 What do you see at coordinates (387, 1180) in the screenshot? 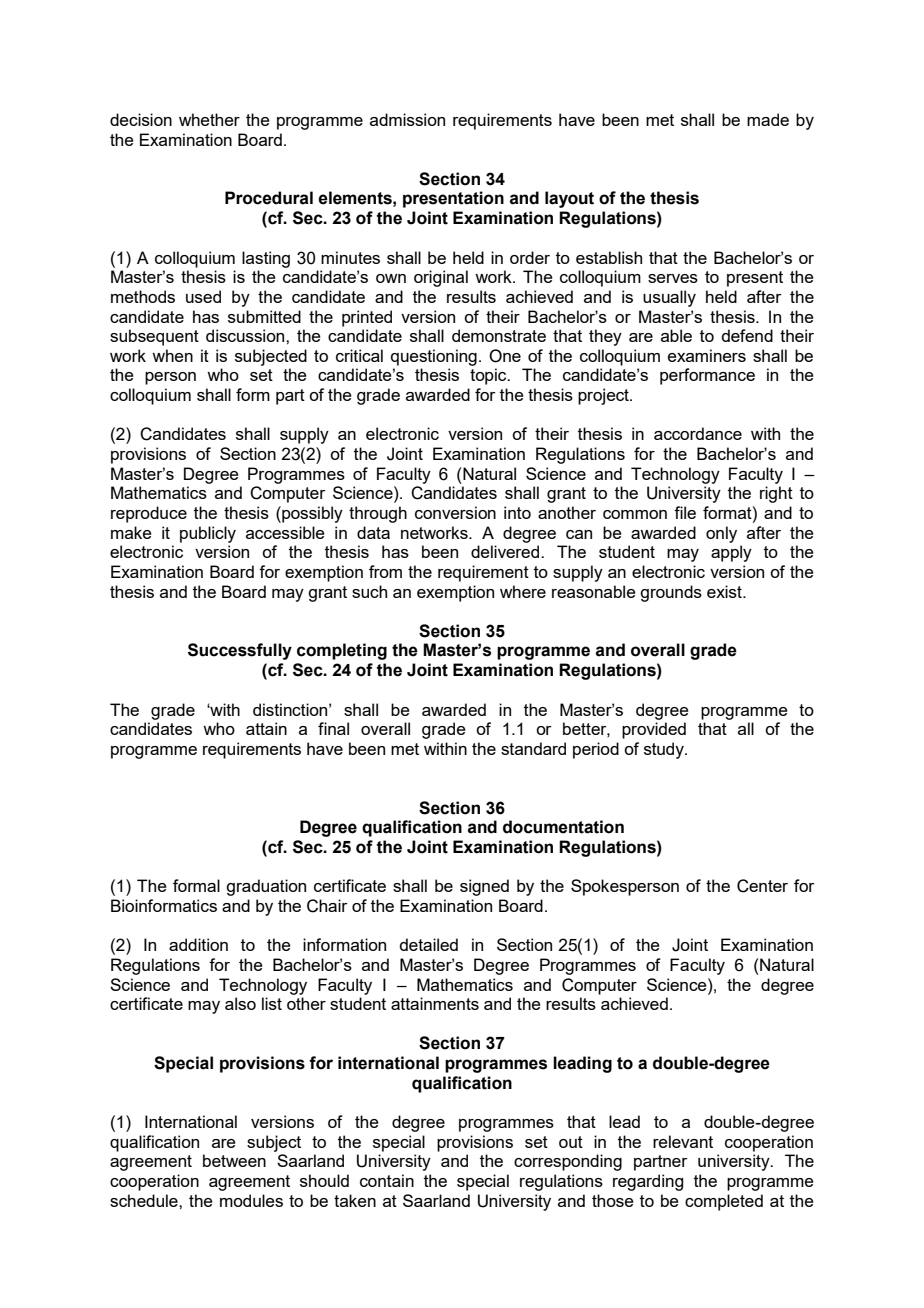
I see `contain` at bounding box center [387, 1180].
